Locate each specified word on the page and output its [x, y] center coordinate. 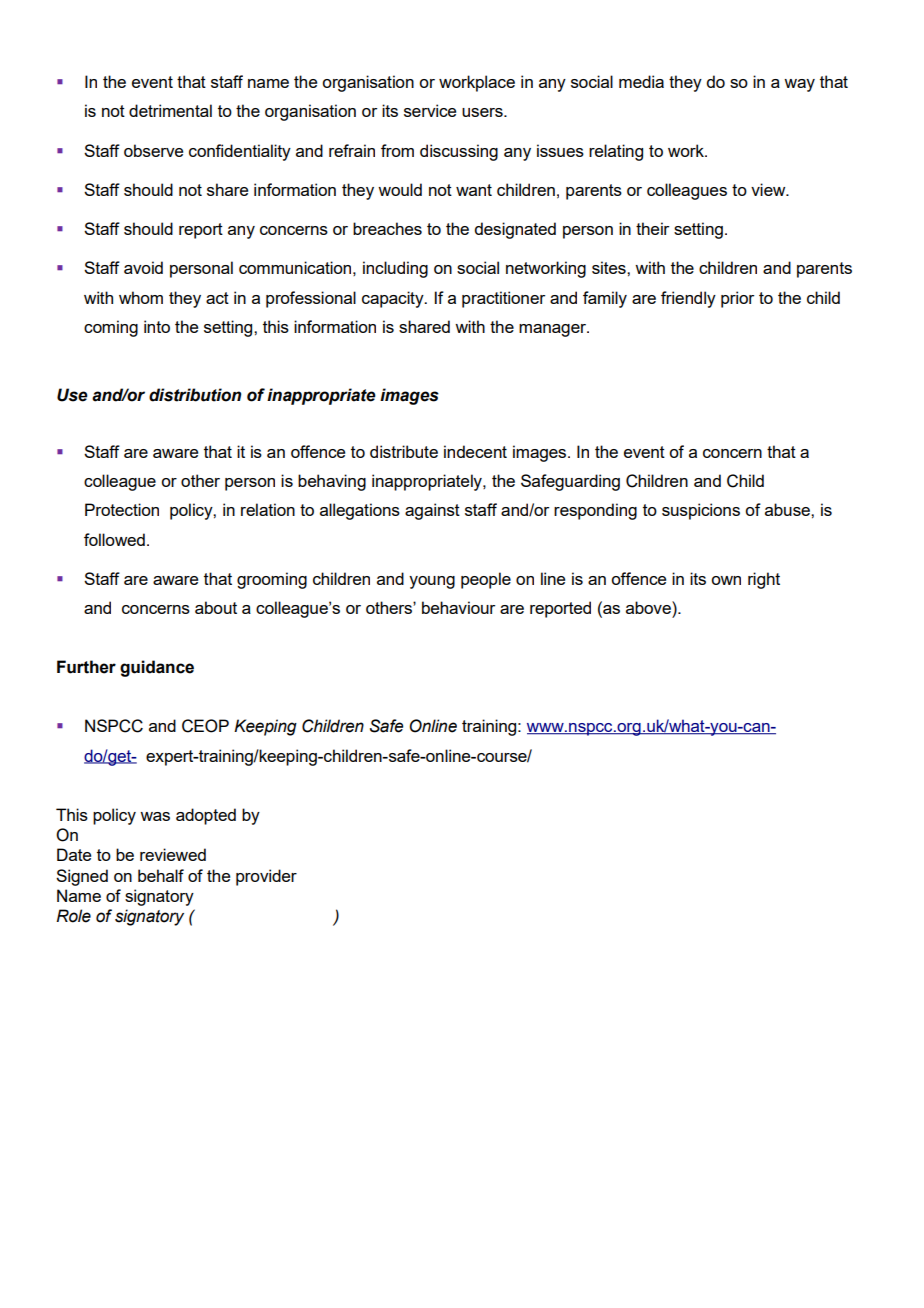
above [649, 607]
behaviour [458, 607]
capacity [394, 299]
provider [266, 877]
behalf [161, 875]
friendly [688, 299]
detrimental [170, 110]
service [430, 110]
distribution [195, 395]
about [216, 607]
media [641, 81]
